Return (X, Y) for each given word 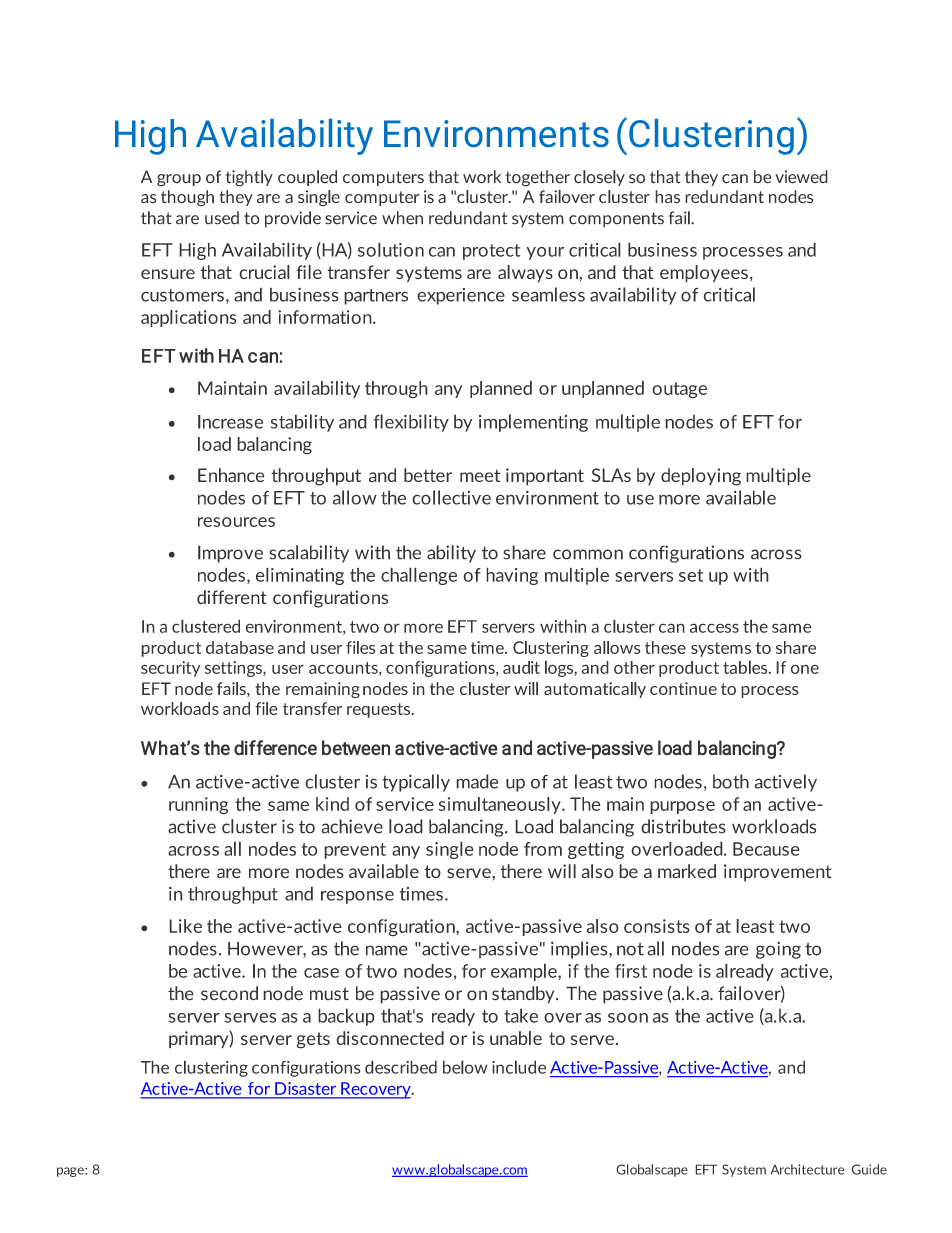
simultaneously (501, 805)
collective (451, 497)
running (198, 806)
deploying (701, 477)
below (465, 1067)
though (187, 198)
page (71, 1172)
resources (236, 522)
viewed (801, 177)
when (402, 218)
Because (766, 849)
